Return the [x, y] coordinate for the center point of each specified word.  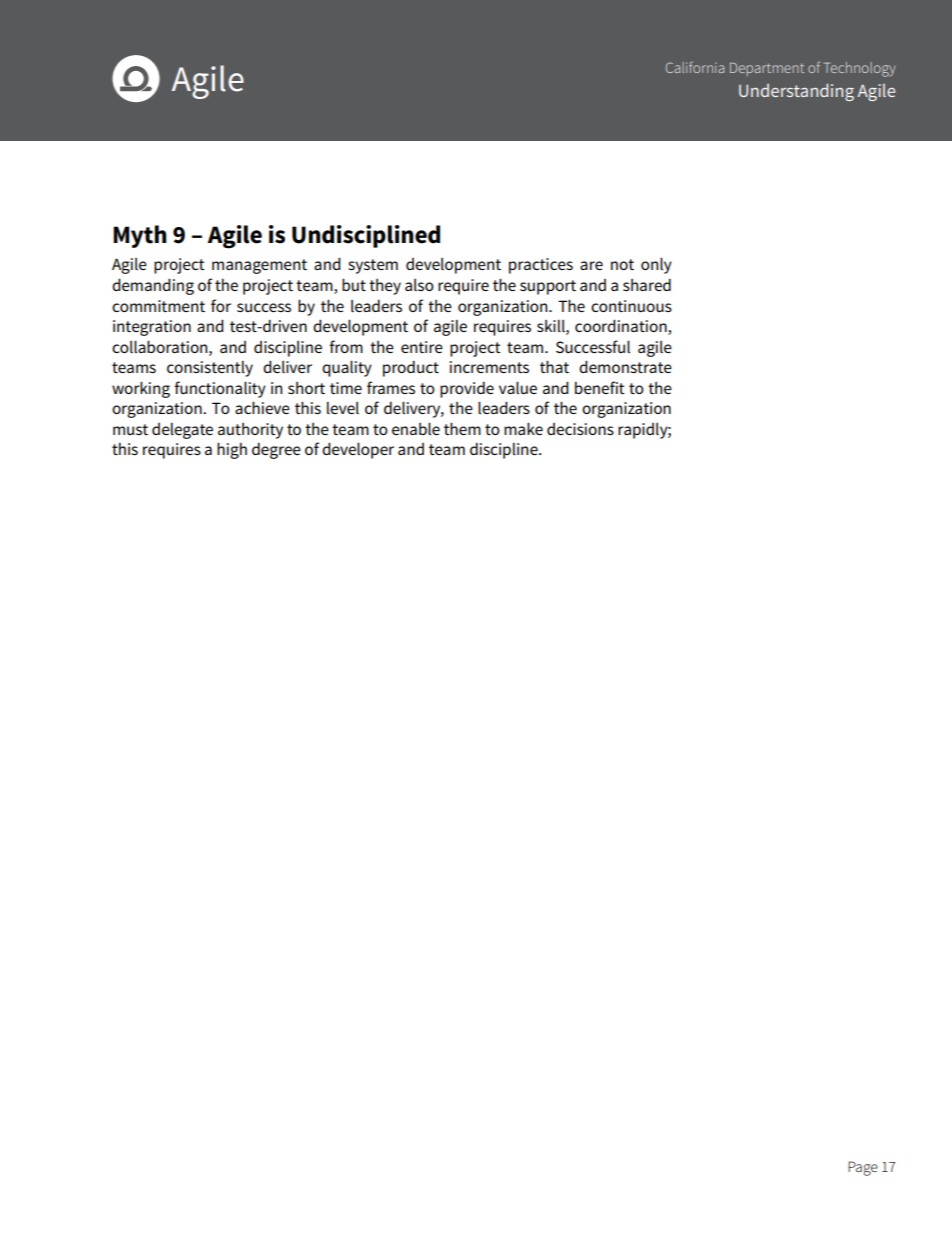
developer [358, 450]
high [232, 450]
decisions [580, 429]
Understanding [796, 92]
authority [250, 431]
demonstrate [625, 366]
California [695, 67]
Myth [139, 236]
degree [276, 451]
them [462, 428]
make [523, 428]
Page [863, 1168]
